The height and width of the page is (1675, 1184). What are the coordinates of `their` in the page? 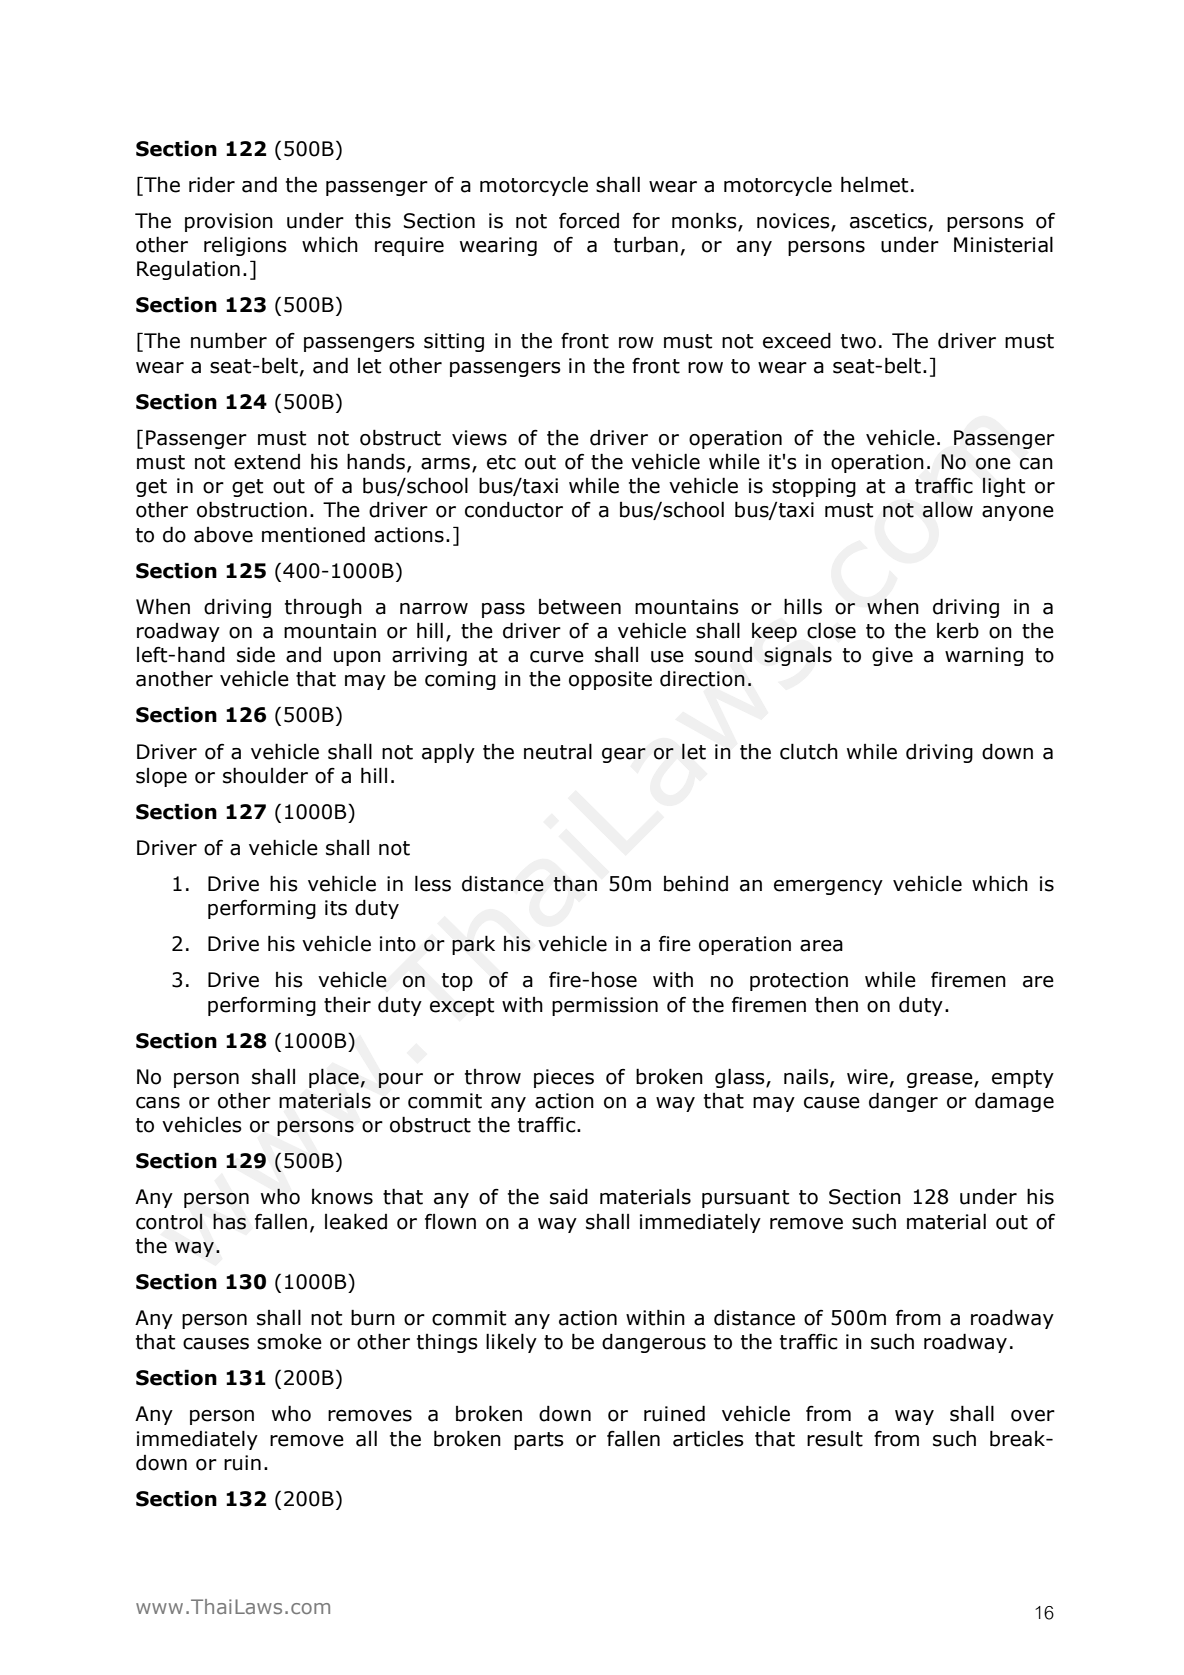 It's located at (347, 1005).
